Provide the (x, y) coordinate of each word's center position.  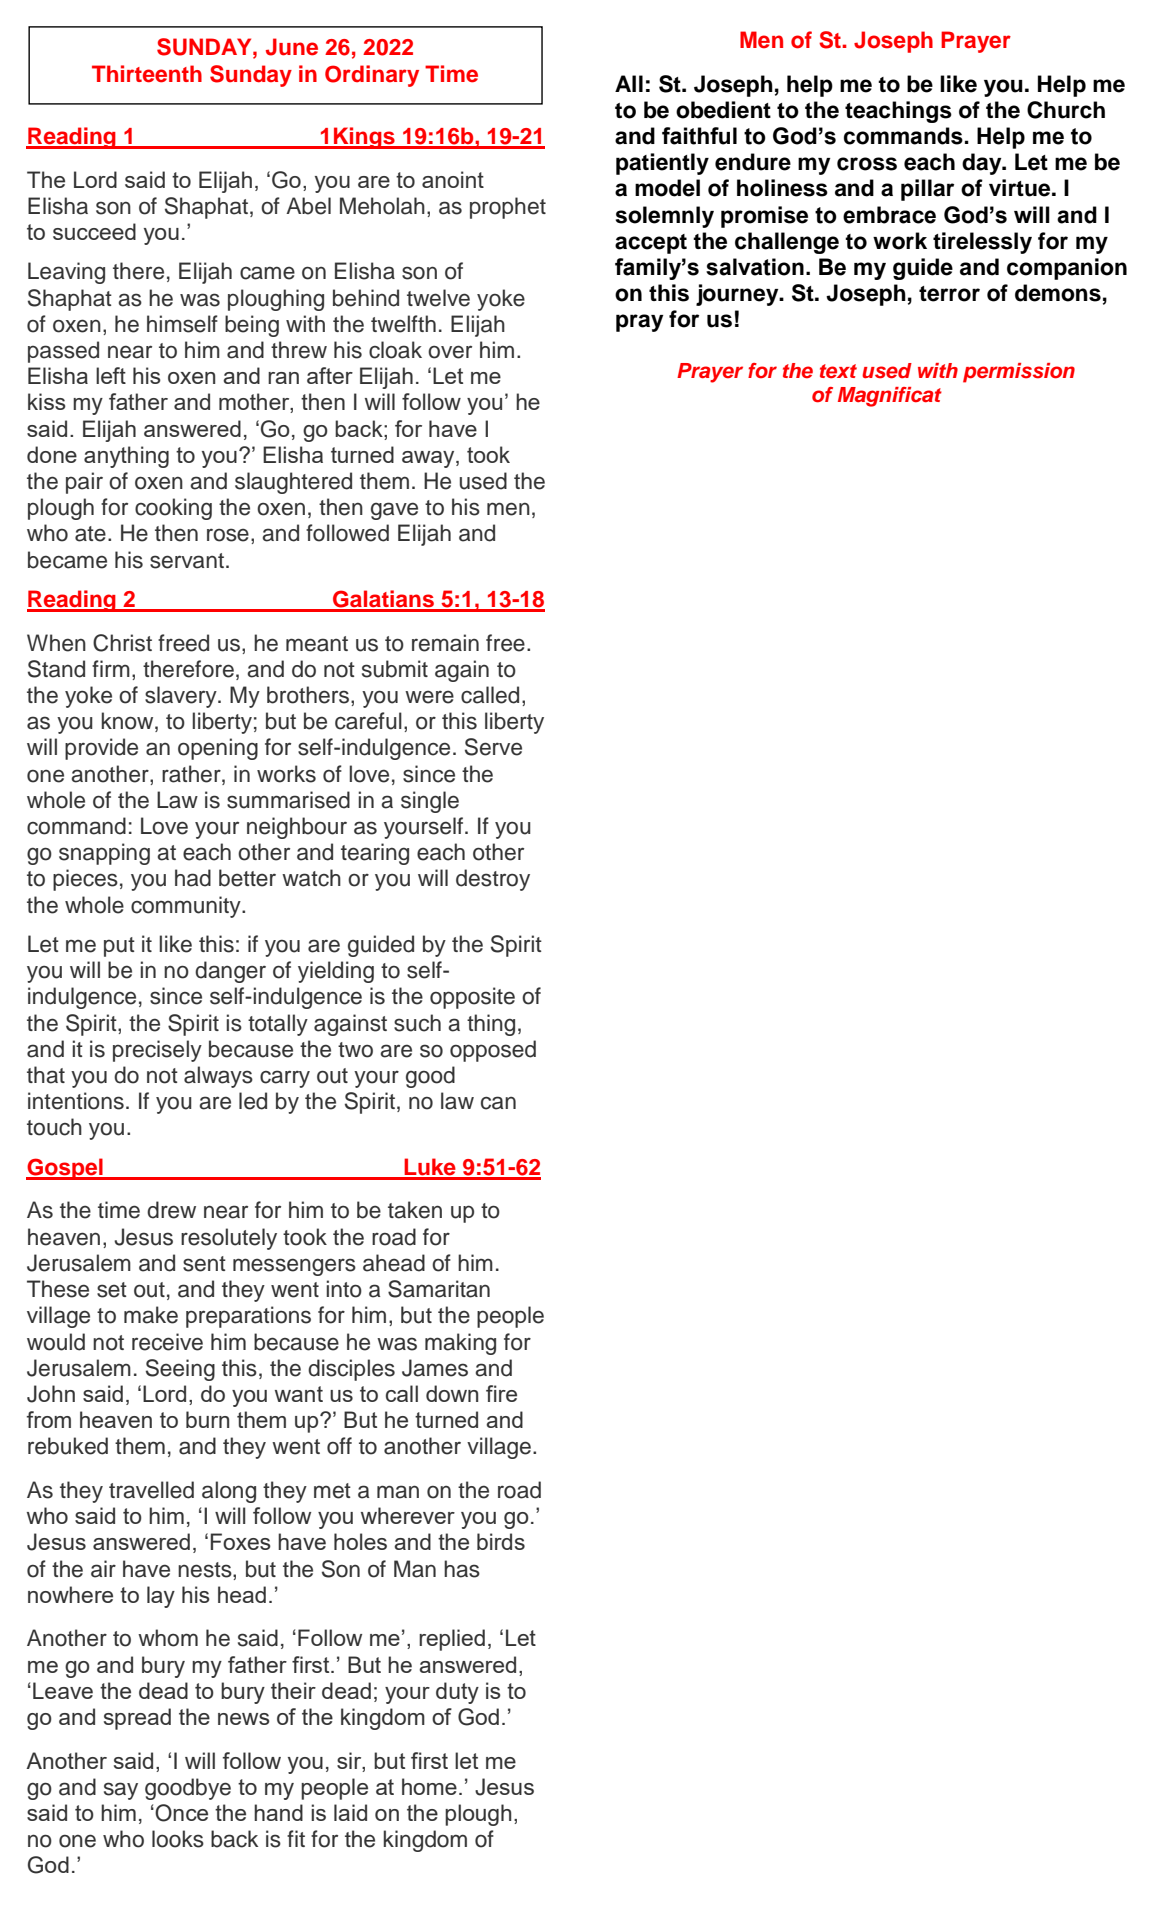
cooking (173, 509)
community (187, 907)
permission (1019, 373)
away (429, 459)
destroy (493, 880)
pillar (927, 190)
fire (501, 1393)
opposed (493, 1051)
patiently (662, 164)
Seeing (180, 1370)
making (460, 1344)
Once (181, 1813)
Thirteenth (147, 74)
